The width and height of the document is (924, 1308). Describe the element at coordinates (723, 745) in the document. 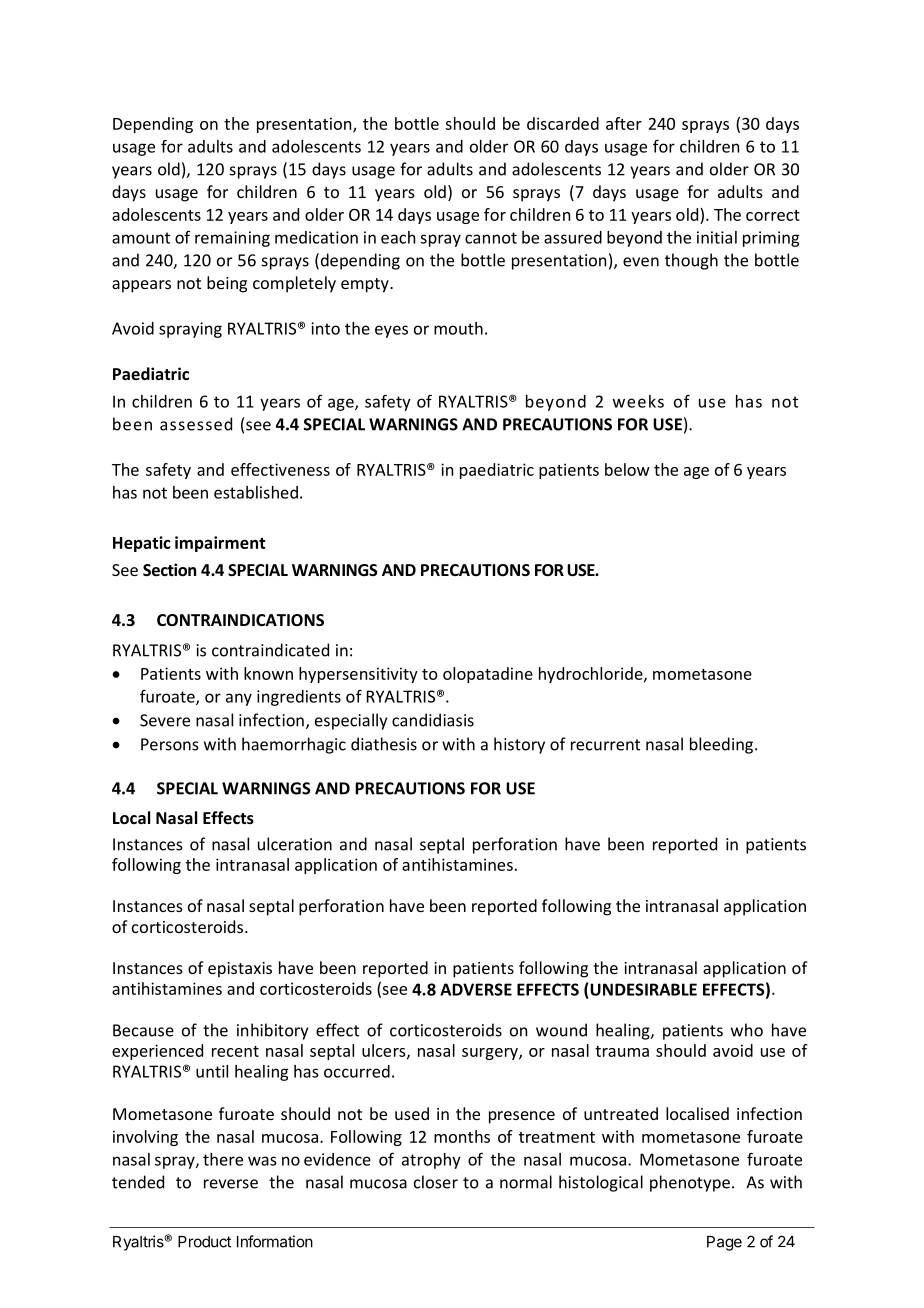

I see `bleeding` at that location.
